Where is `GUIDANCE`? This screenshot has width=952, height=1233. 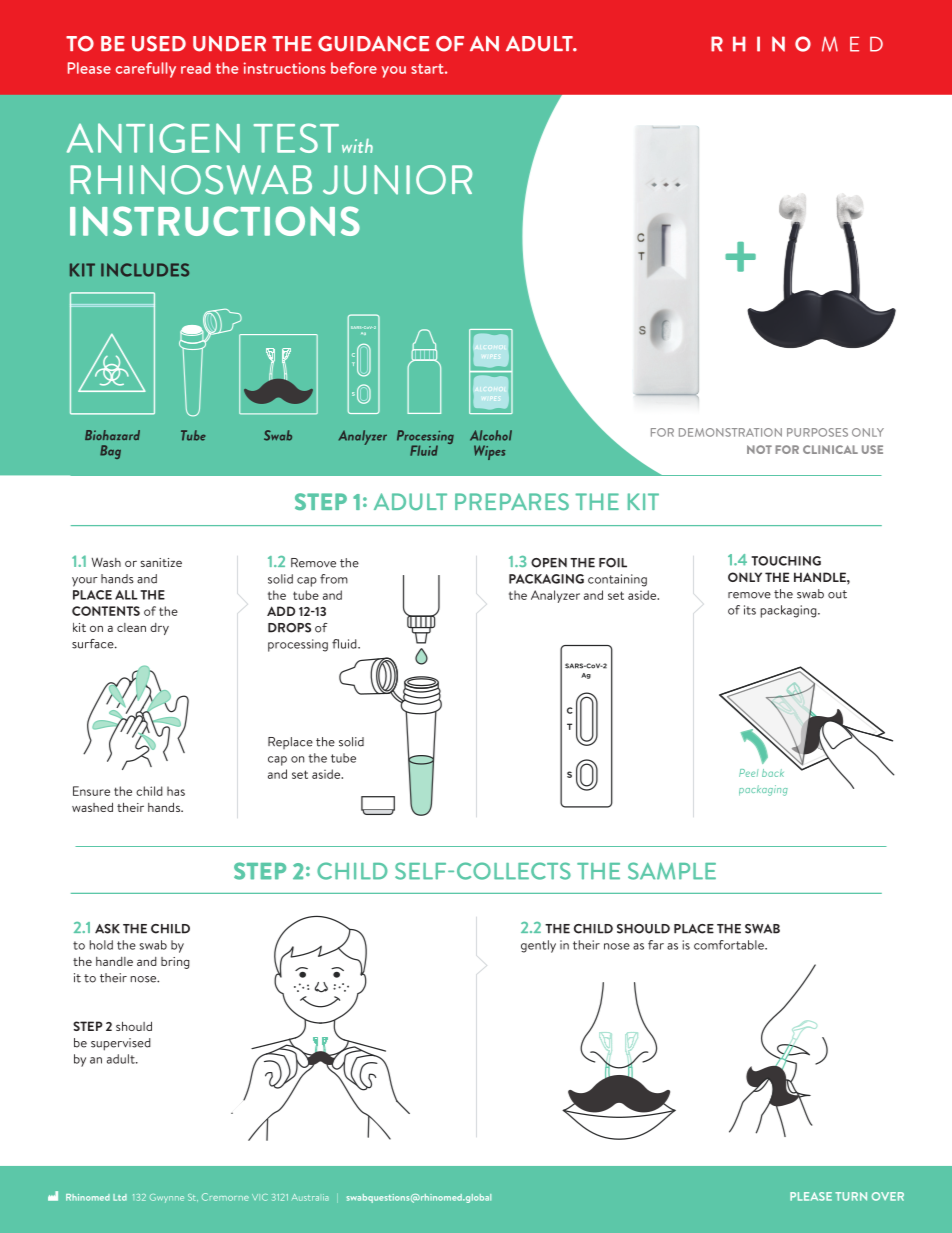 GUIDANCE is located at coordinates (373, 44).
